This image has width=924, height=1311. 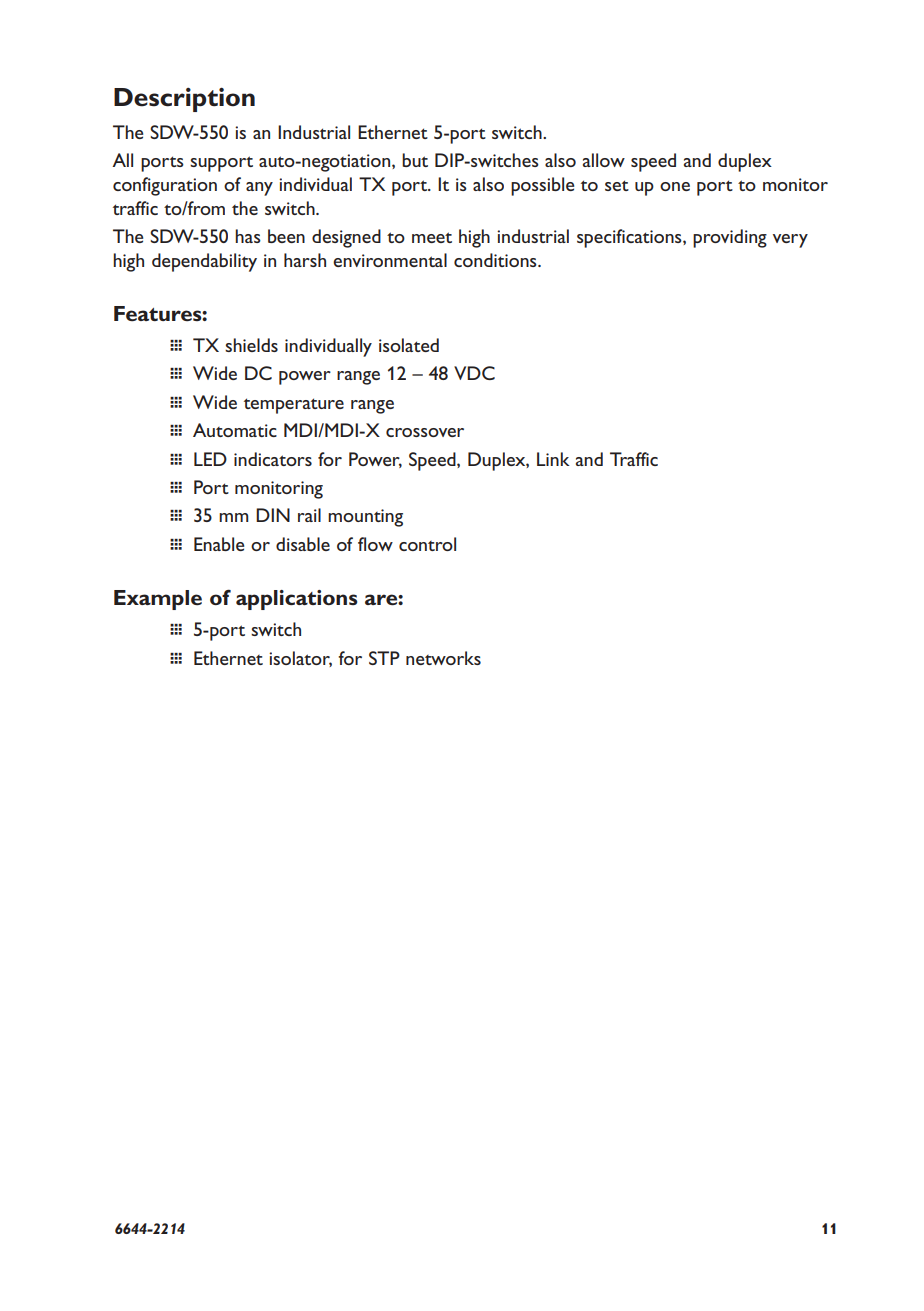 What do you see at coordinates (296, 600) in the image?
I see `applications` at bounding box center [296, 600].
